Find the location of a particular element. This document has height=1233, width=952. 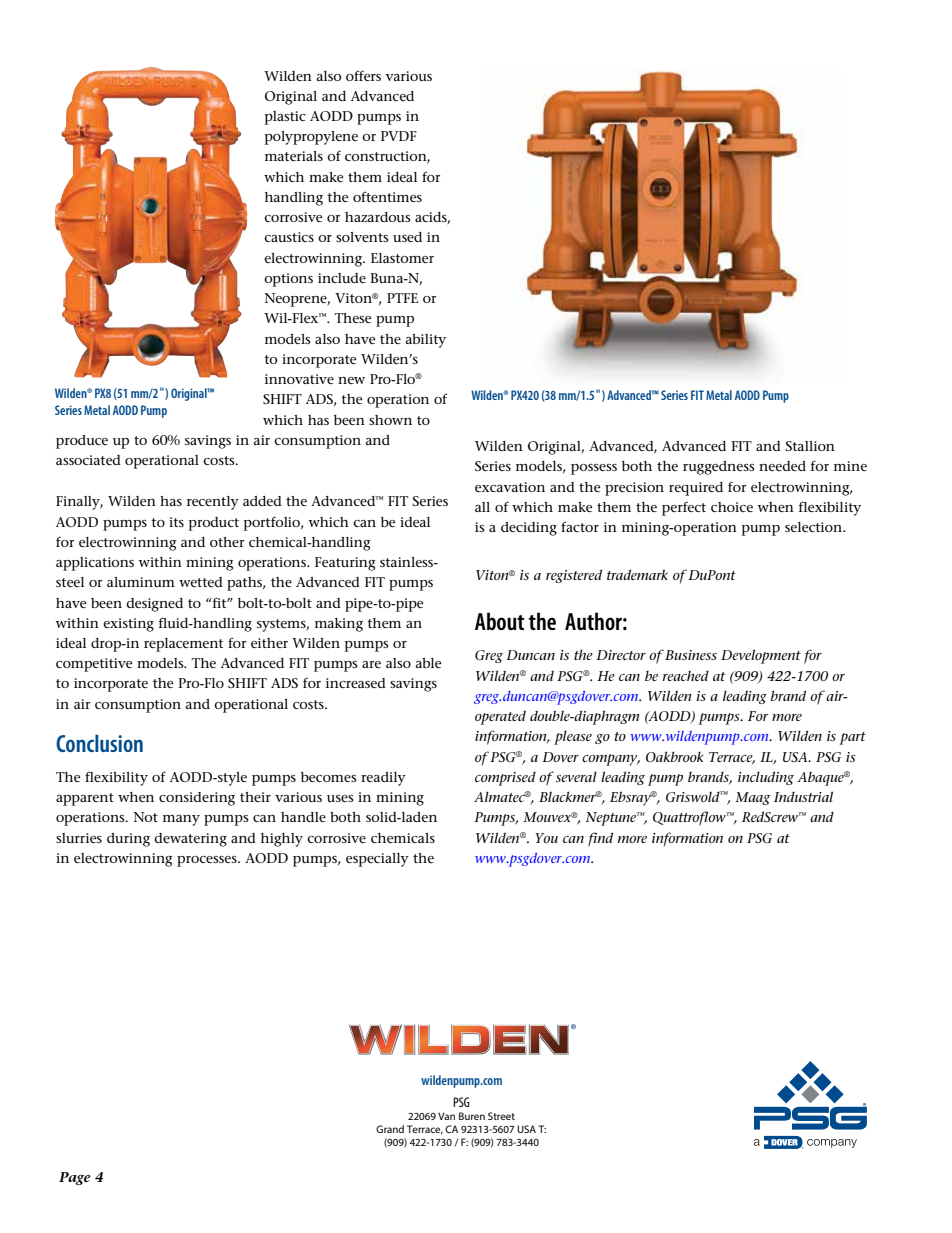

including is located at coordinates (766, 778).
